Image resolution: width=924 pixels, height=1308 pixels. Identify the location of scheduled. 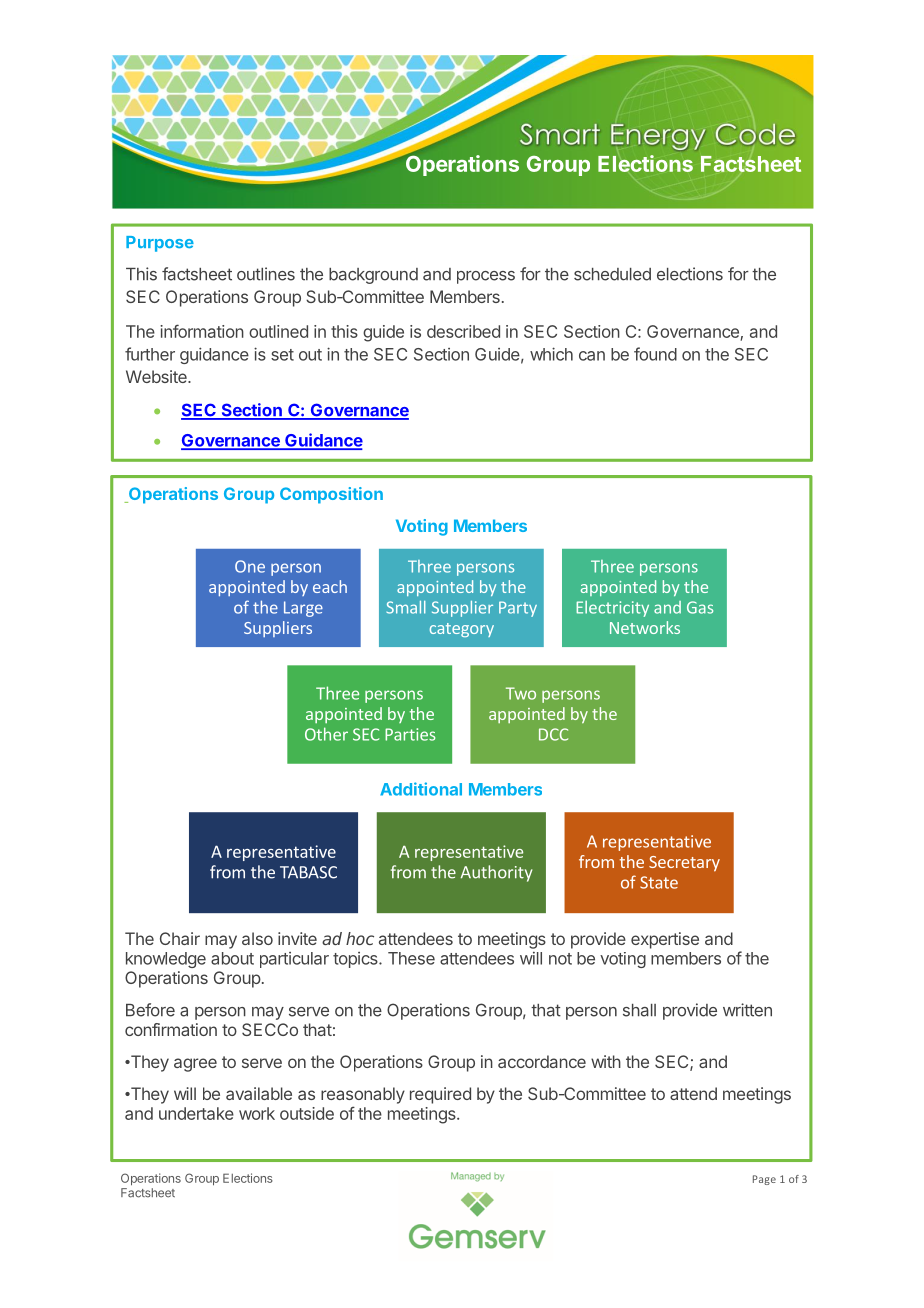
(612, 274).
